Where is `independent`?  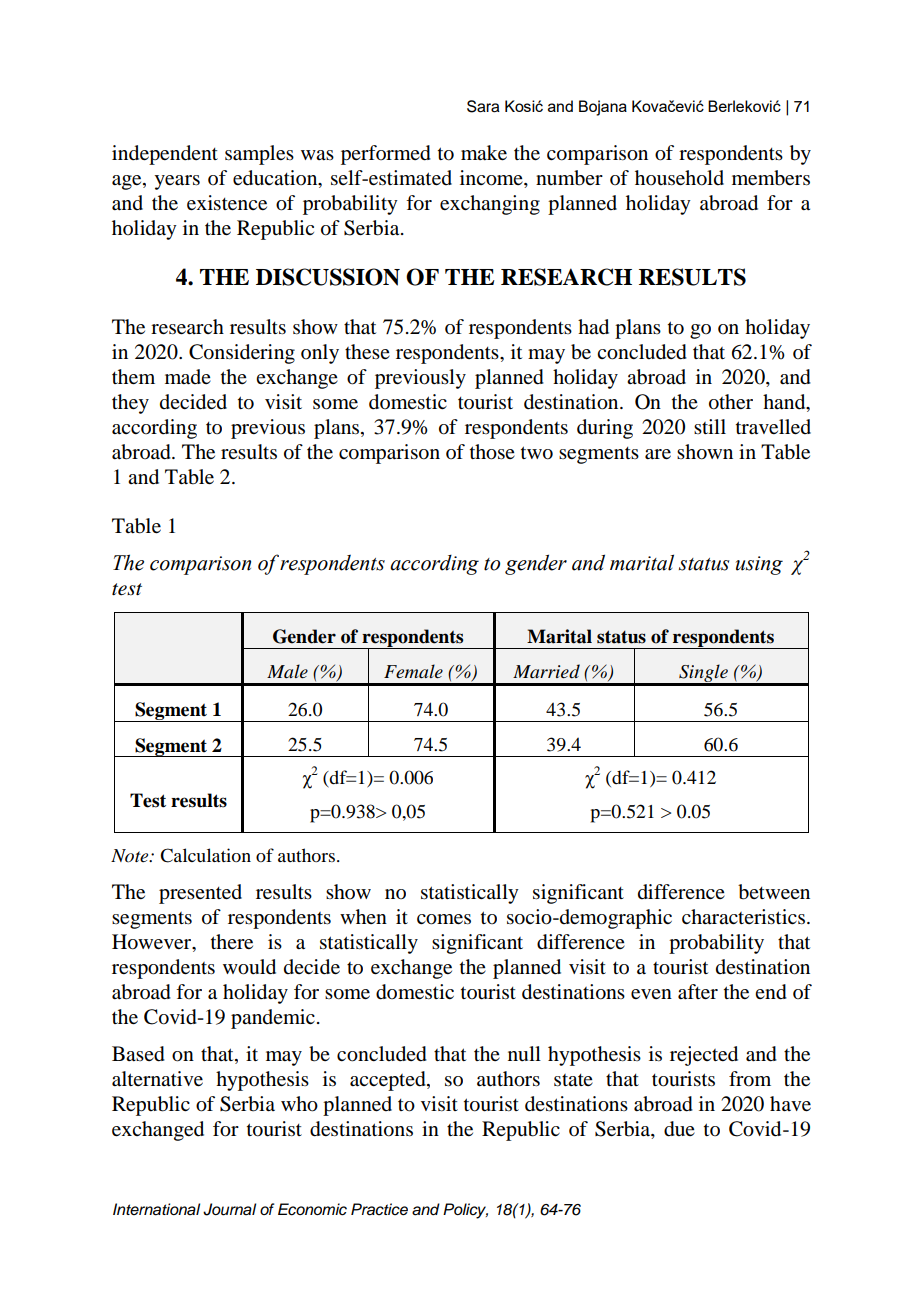 independent is located at coordinates (165, 155).
